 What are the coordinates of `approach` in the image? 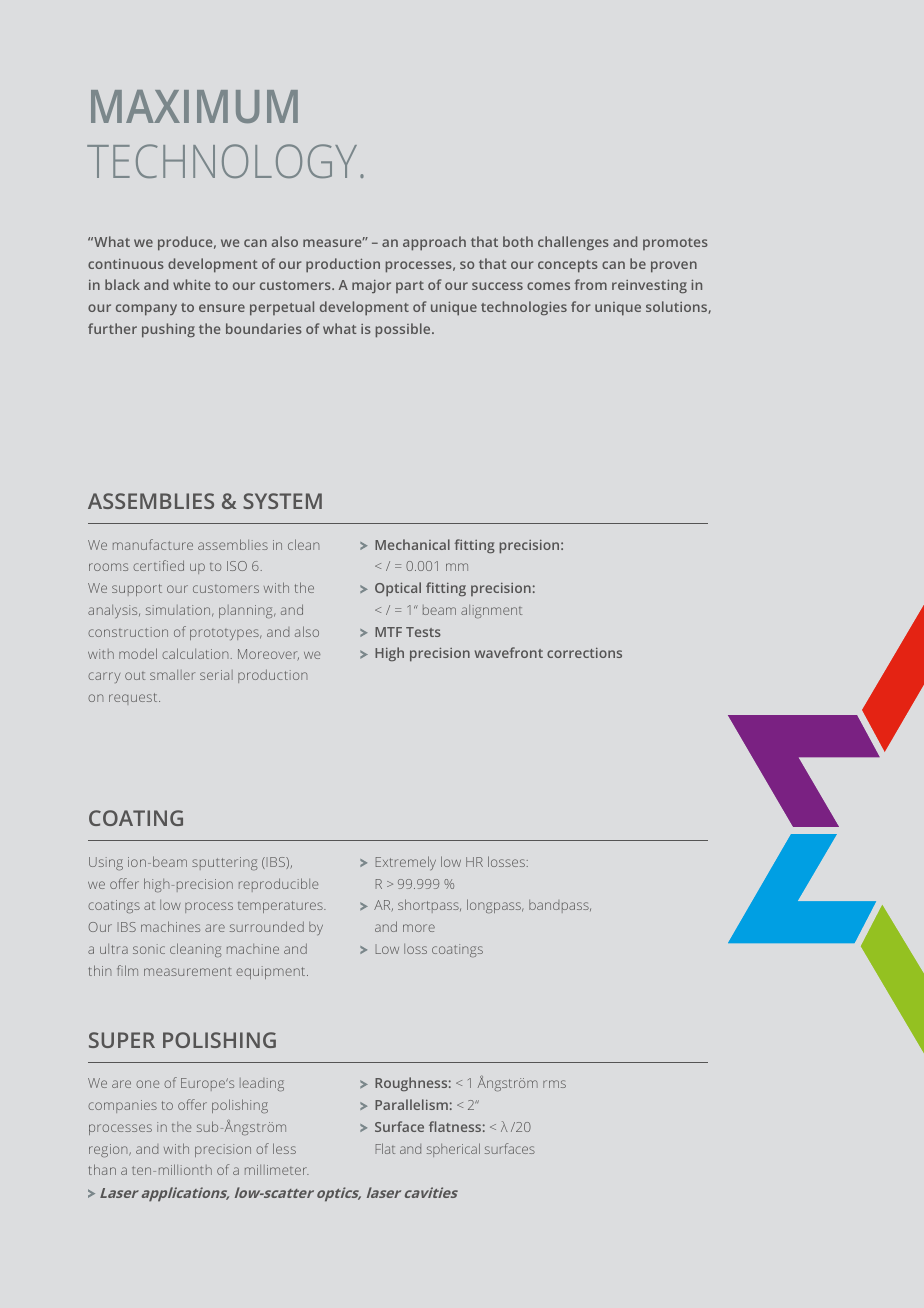 It's located at (434, 243).
